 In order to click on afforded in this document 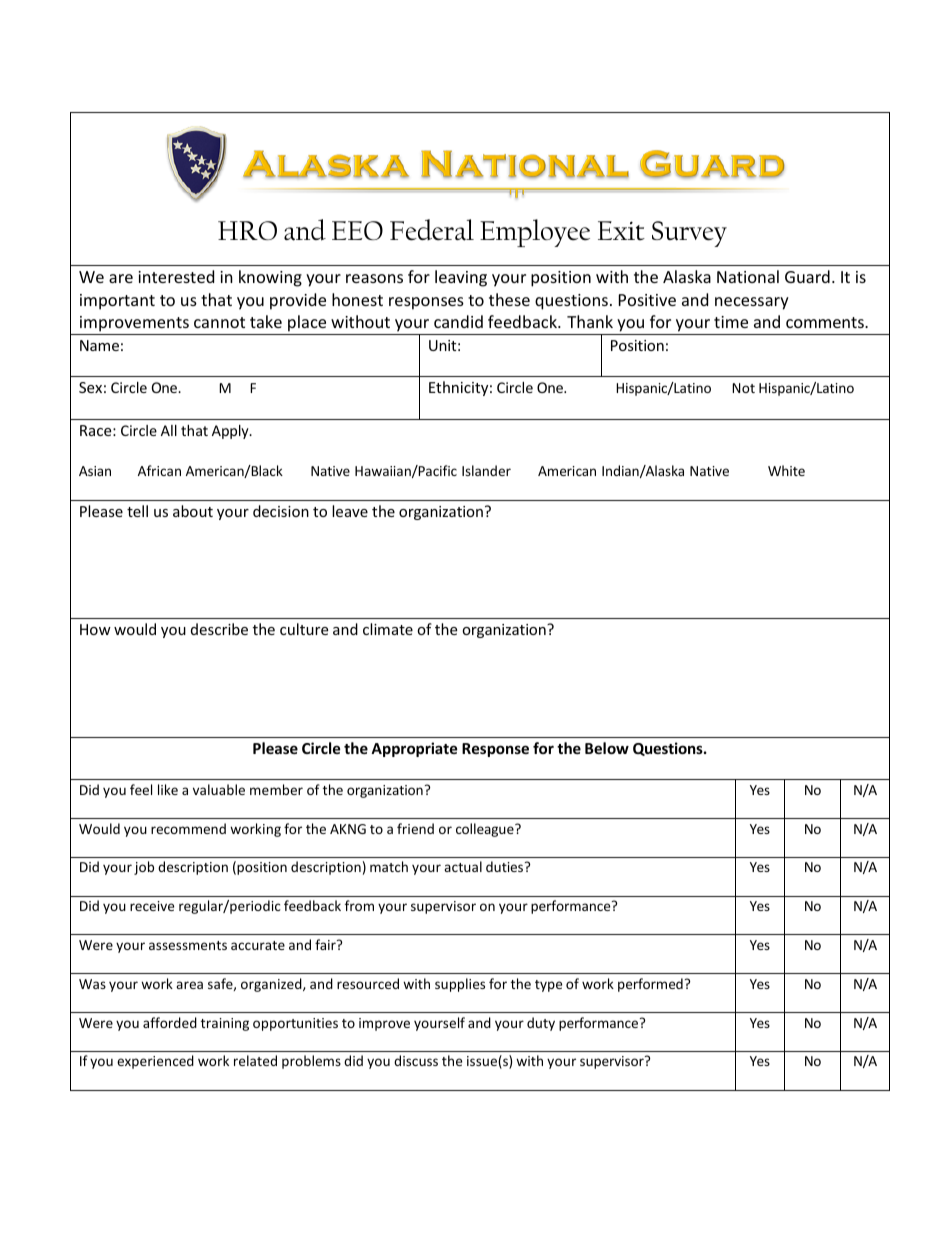, I will do `click(170, 1022)`.
